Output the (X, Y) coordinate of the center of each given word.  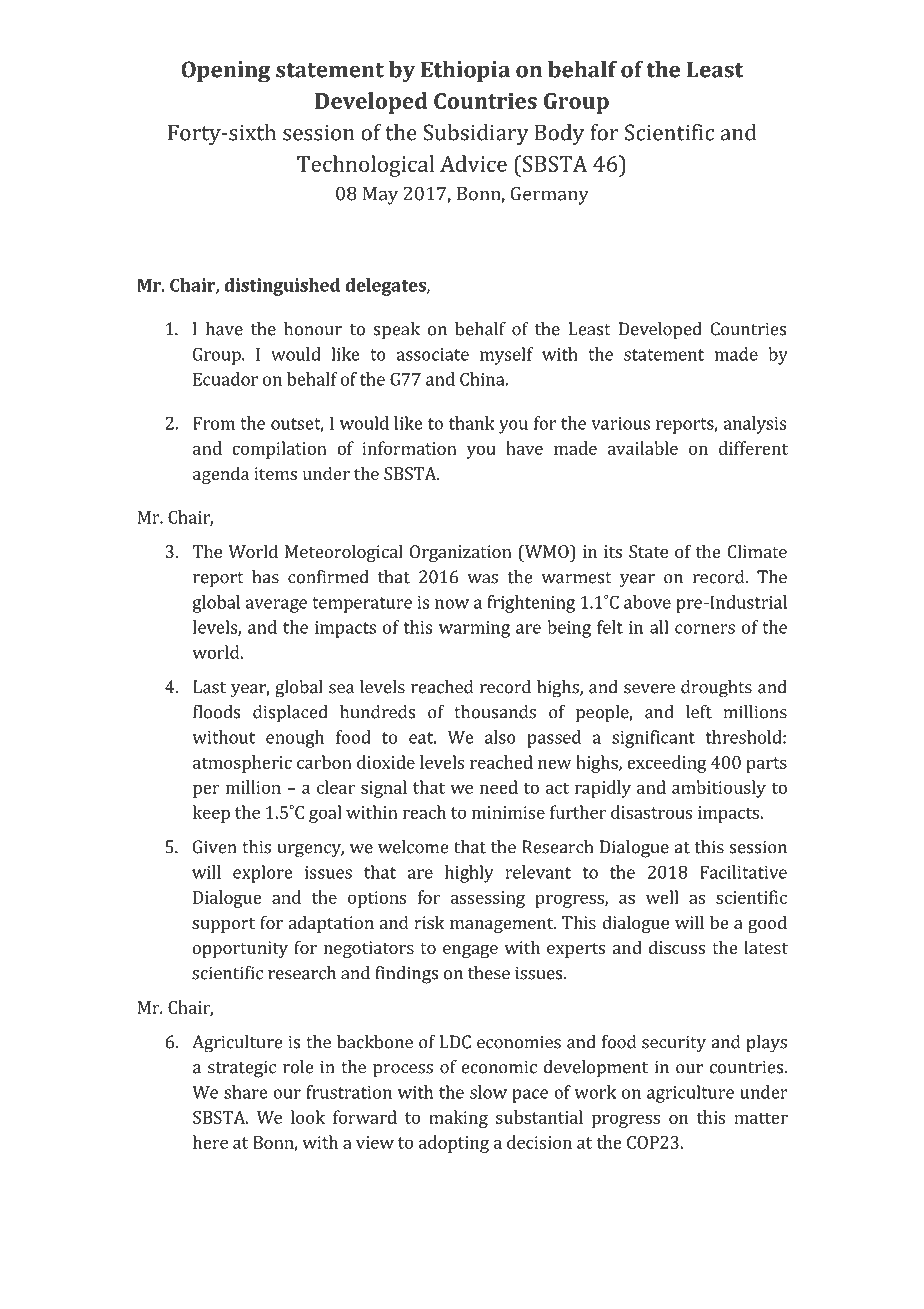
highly (469, 874)
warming (474, 629)
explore (263, 874)
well (662, 897)
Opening (225, 72)
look (308, 1117)
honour (313, 329)
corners (705, 629)
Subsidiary (476, 135)
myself (506, 356)
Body (559, 135)
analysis (754, 425)
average (276, 606)
